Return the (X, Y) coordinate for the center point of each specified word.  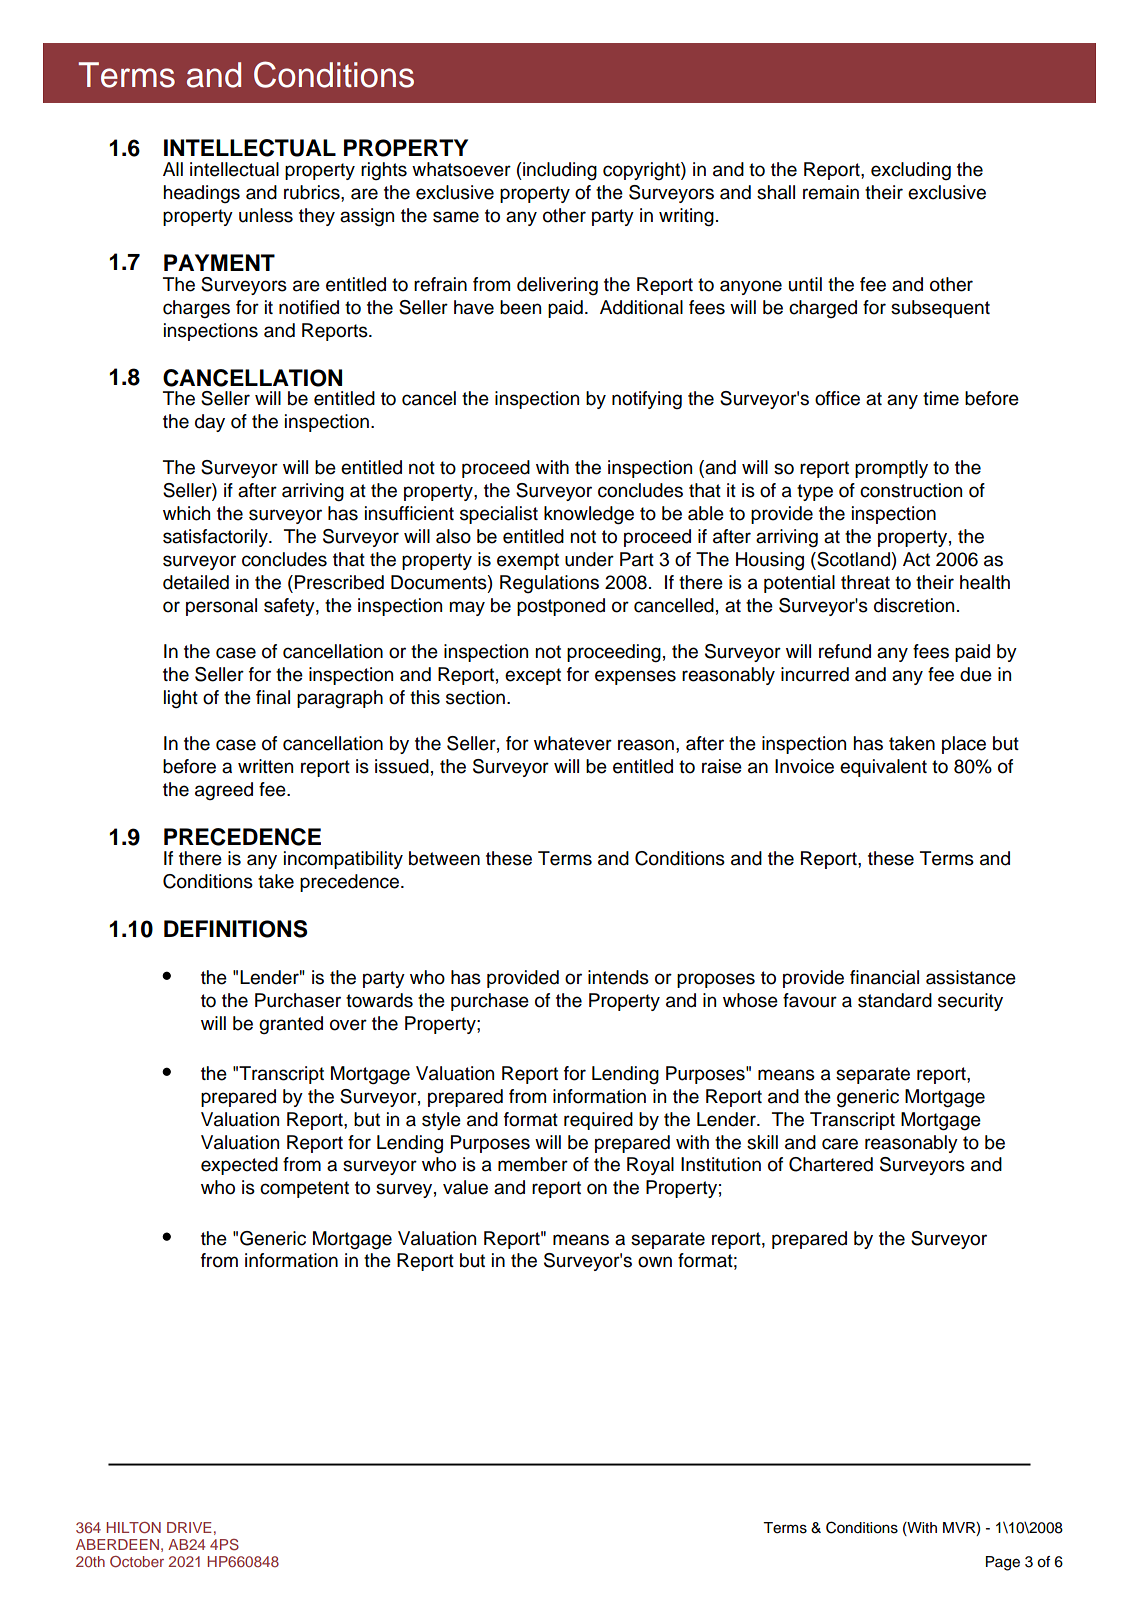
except (533, 676)
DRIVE (189, 1527)
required (598, 1121)
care (840, 1144)
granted (291, 1025)
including (559, 171)
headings (201, 194)
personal (221, 607)
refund (845, 651)
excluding (911, 171)
